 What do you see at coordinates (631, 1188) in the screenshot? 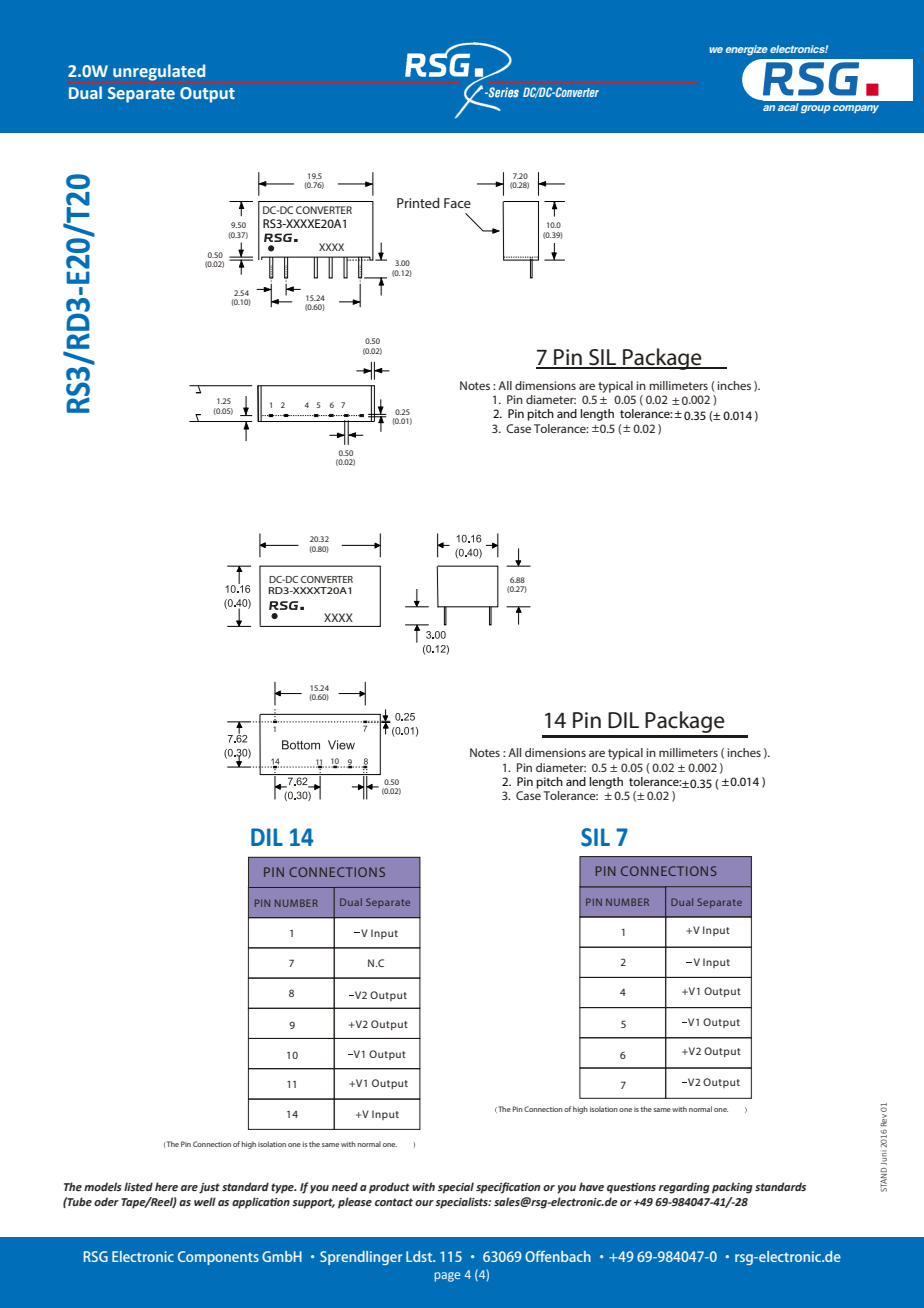
I see `questions` at bounding box center [631, 1188].
